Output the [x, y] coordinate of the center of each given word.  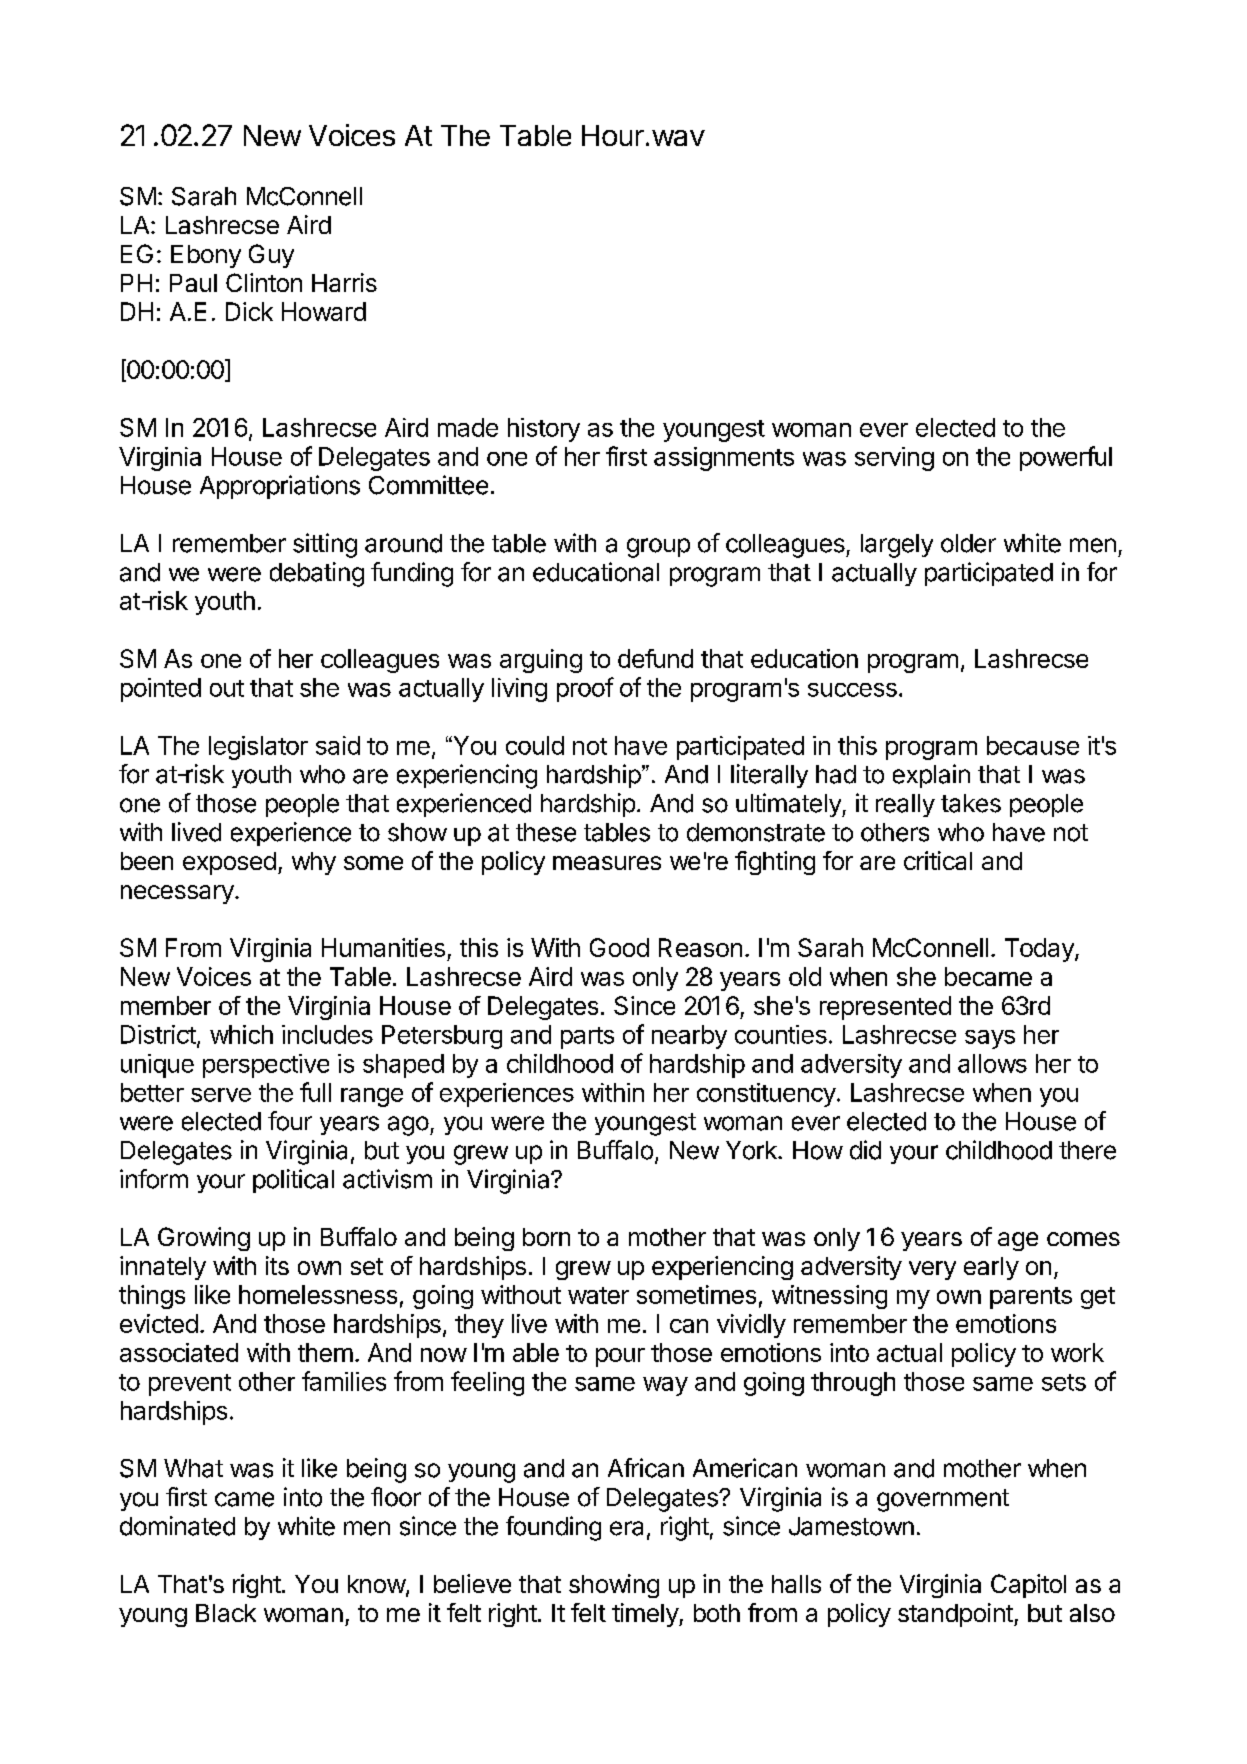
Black [226, 1613]
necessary [177, 894]
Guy [271, 256]
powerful [1066, 458]
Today [1040, 950]
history [544, 430]
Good [619, 947]
